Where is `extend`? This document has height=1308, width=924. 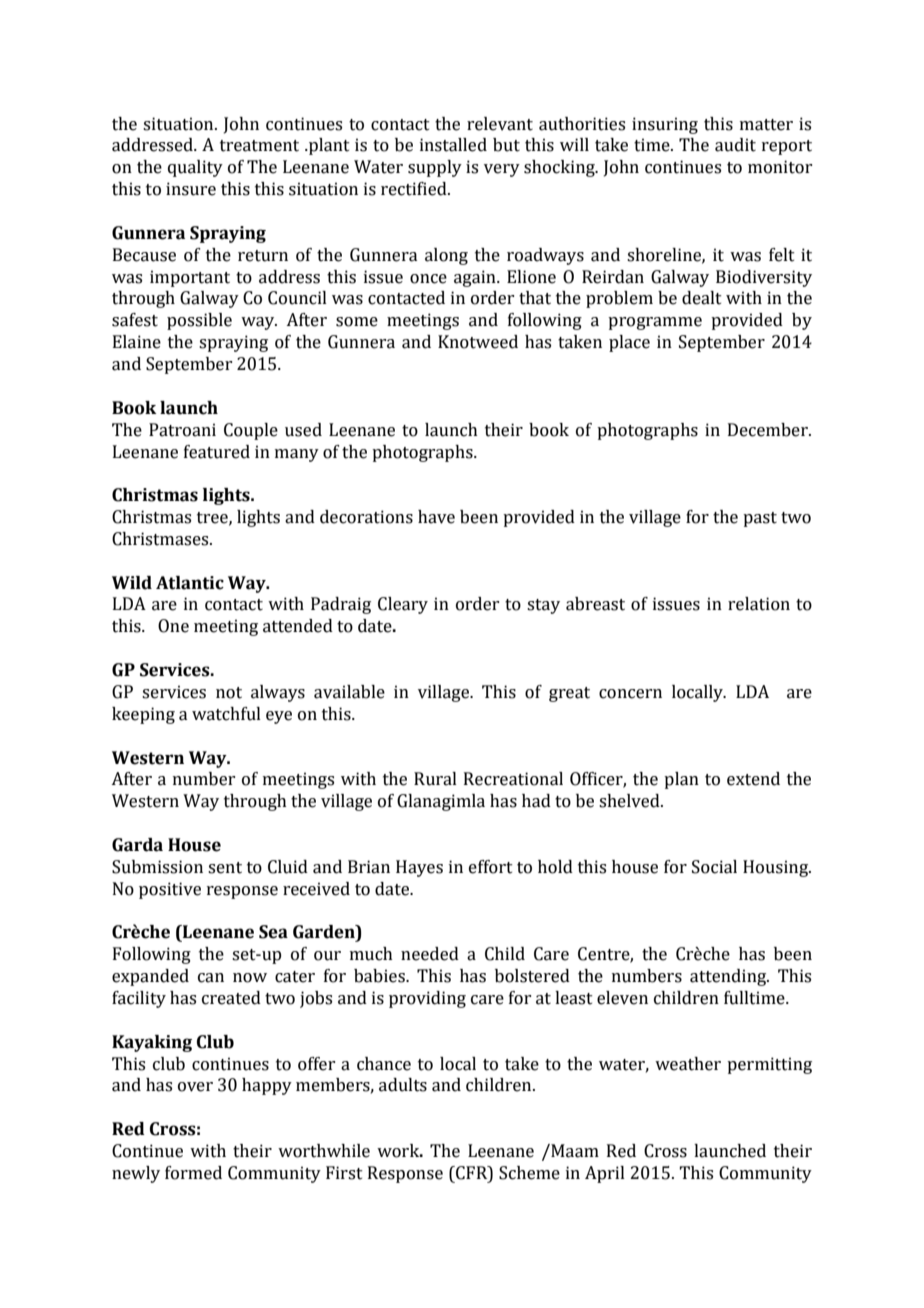 extend is located at coordinates (753, 779).
